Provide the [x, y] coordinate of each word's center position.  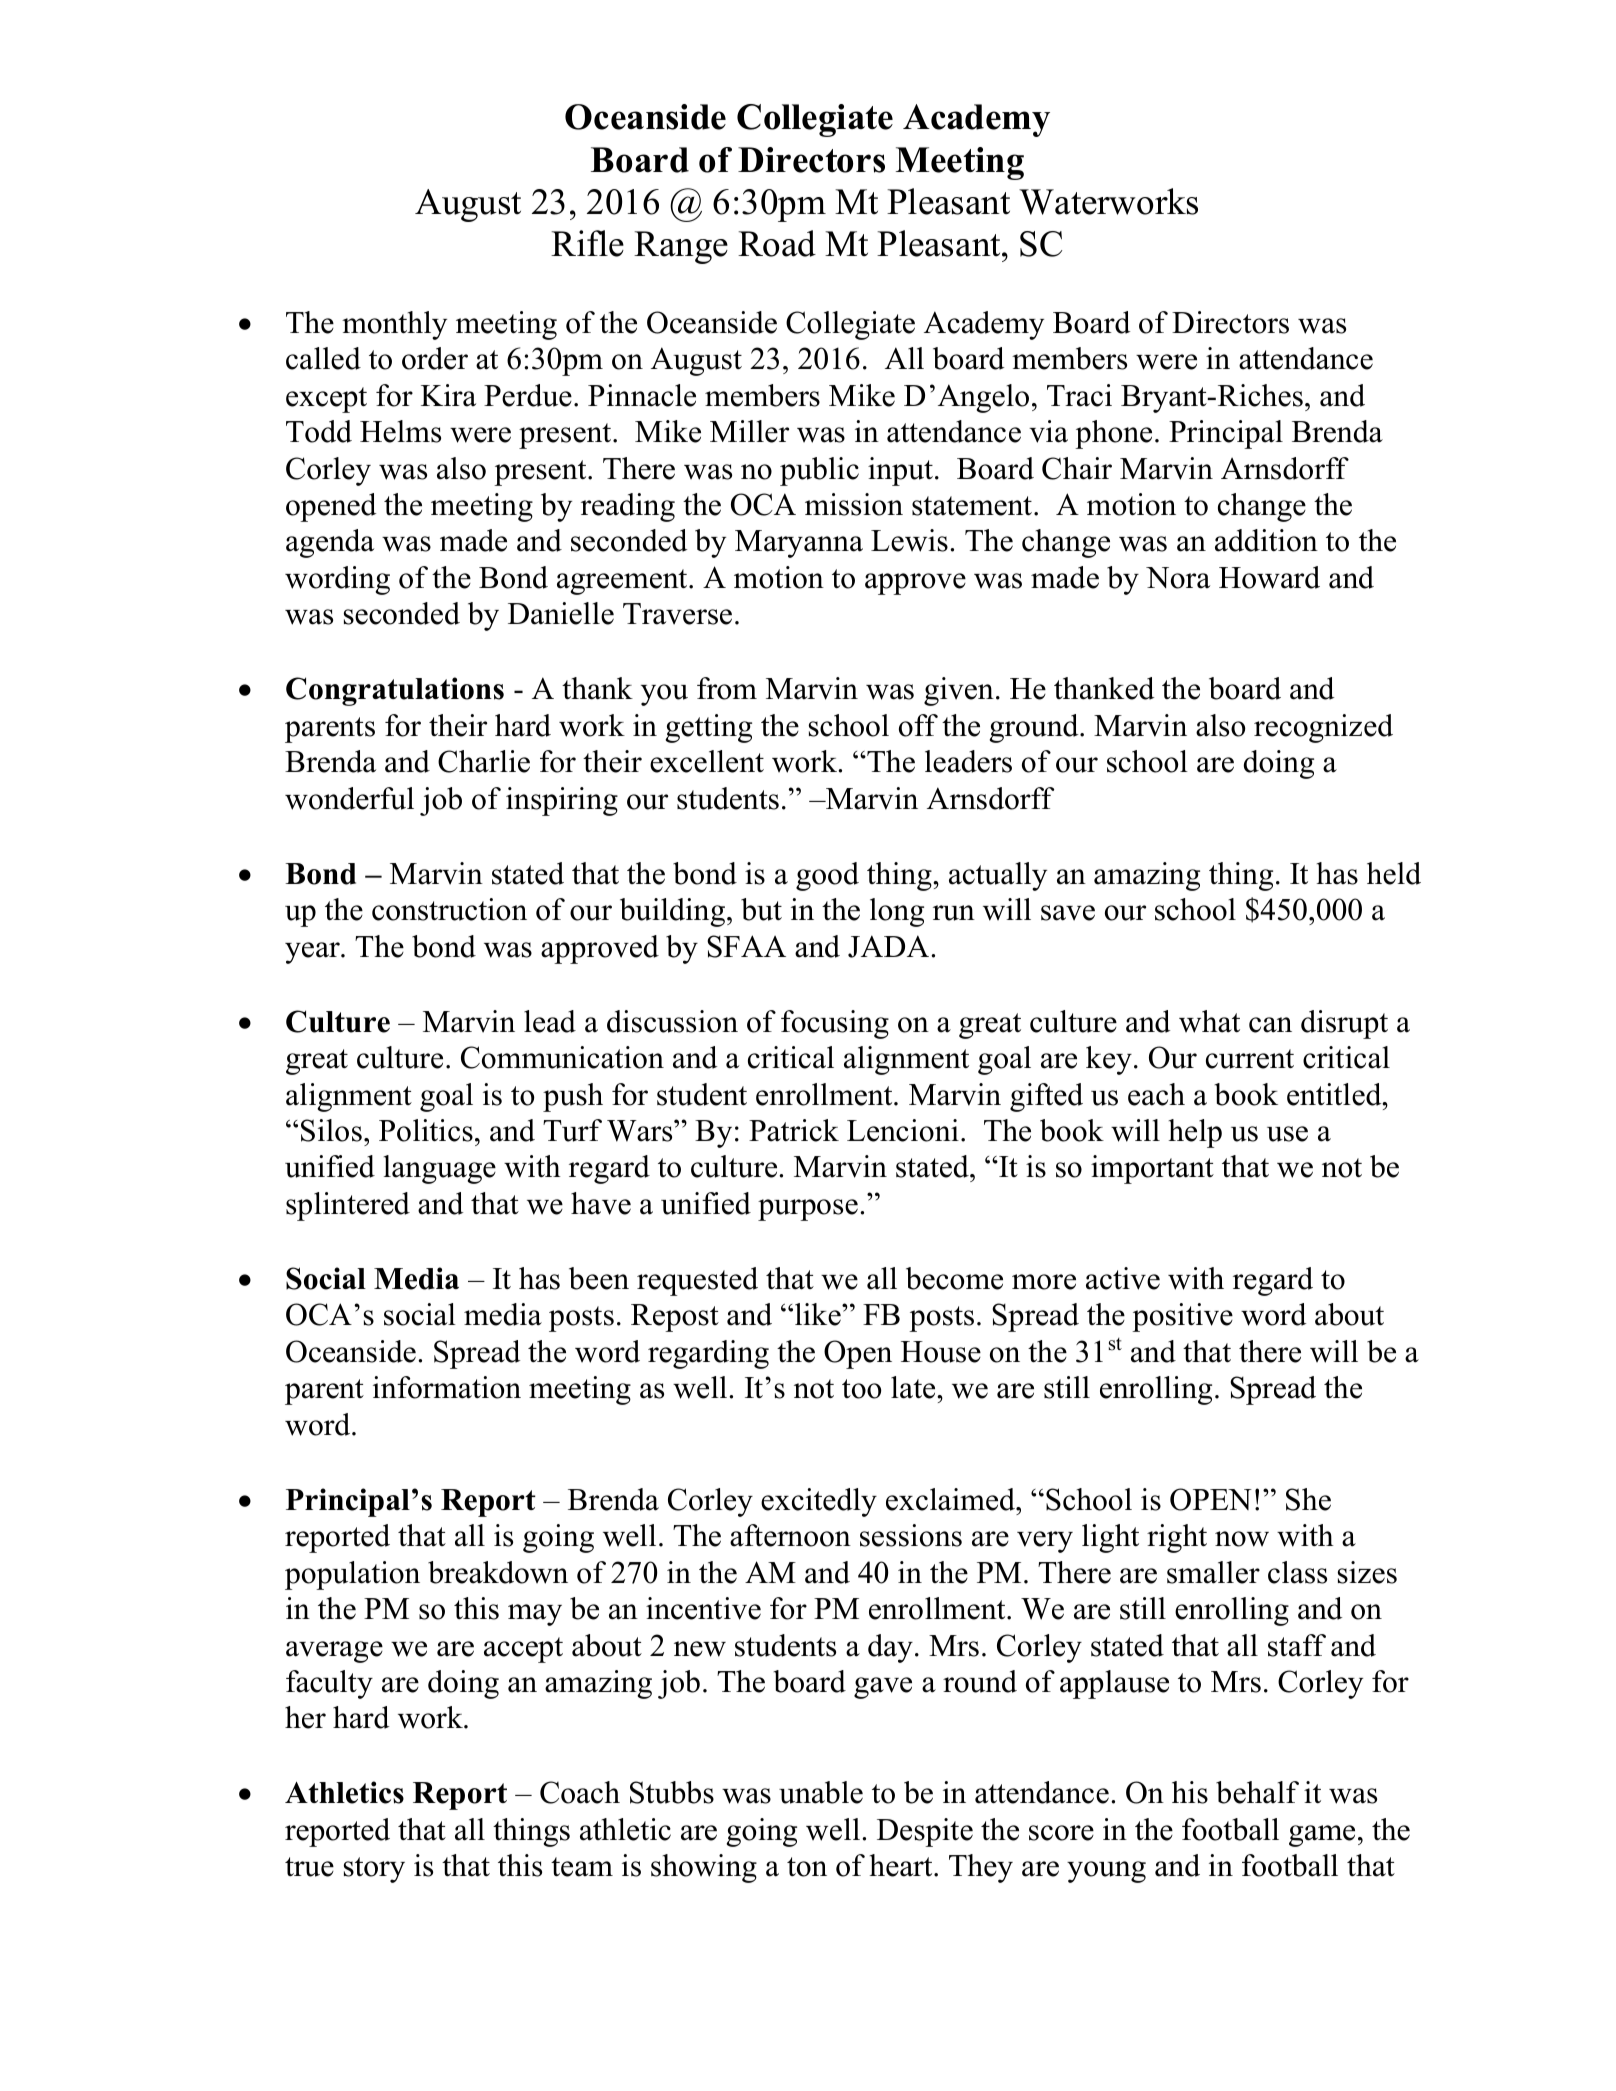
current [1250, 1059]
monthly [394, 325]
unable [821, 1792]
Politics [426, 1130]
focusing [835, 1024]
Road [777, 243]
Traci [1079, 395]
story [374, 1870]
